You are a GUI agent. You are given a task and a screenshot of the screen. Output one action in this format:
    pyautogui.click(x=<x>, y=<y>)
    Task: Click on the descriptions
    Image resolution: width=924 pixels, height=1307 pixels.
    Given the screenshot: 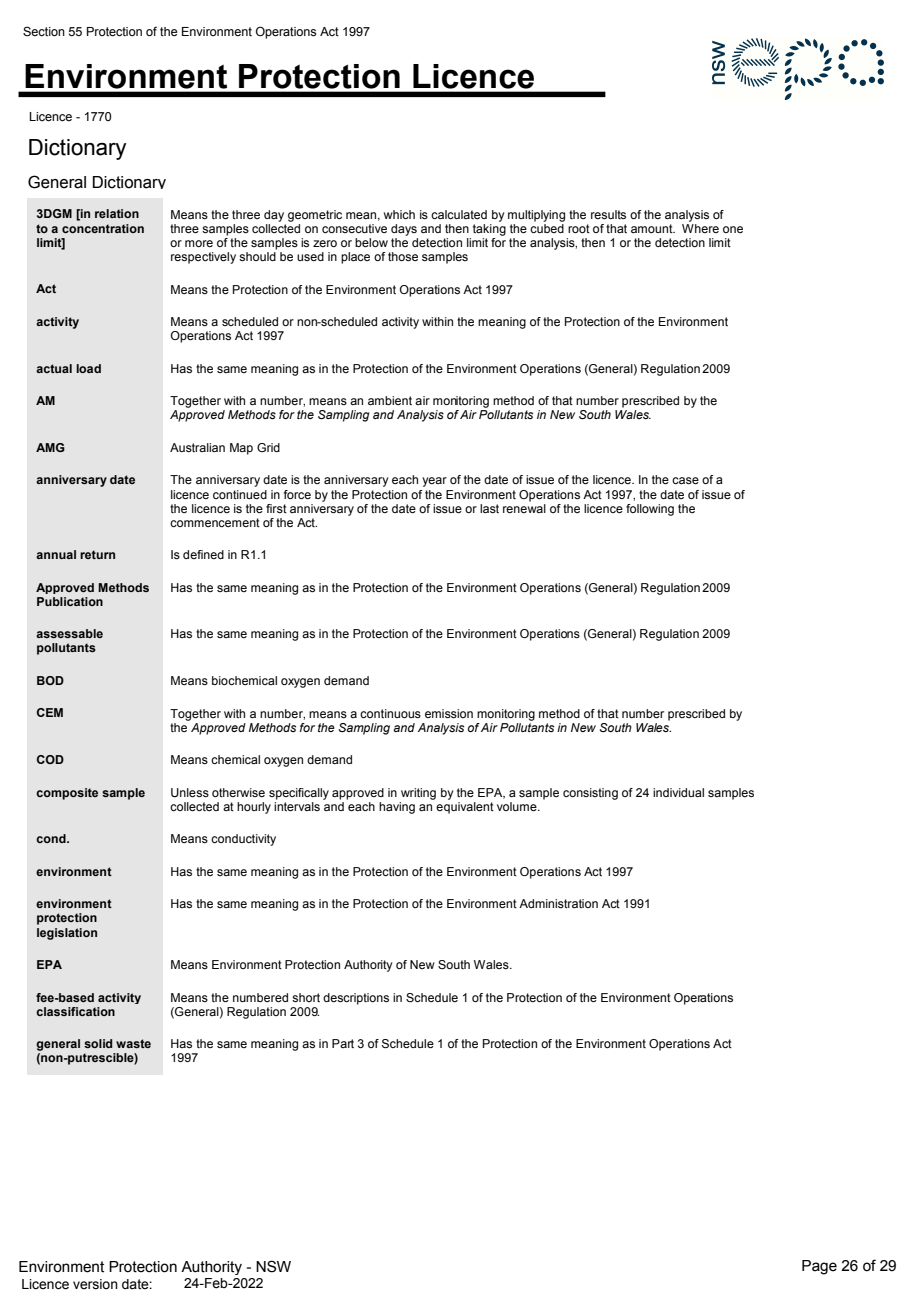 What is the action you would take?
    pyautogui.click(x=356, y=999)
